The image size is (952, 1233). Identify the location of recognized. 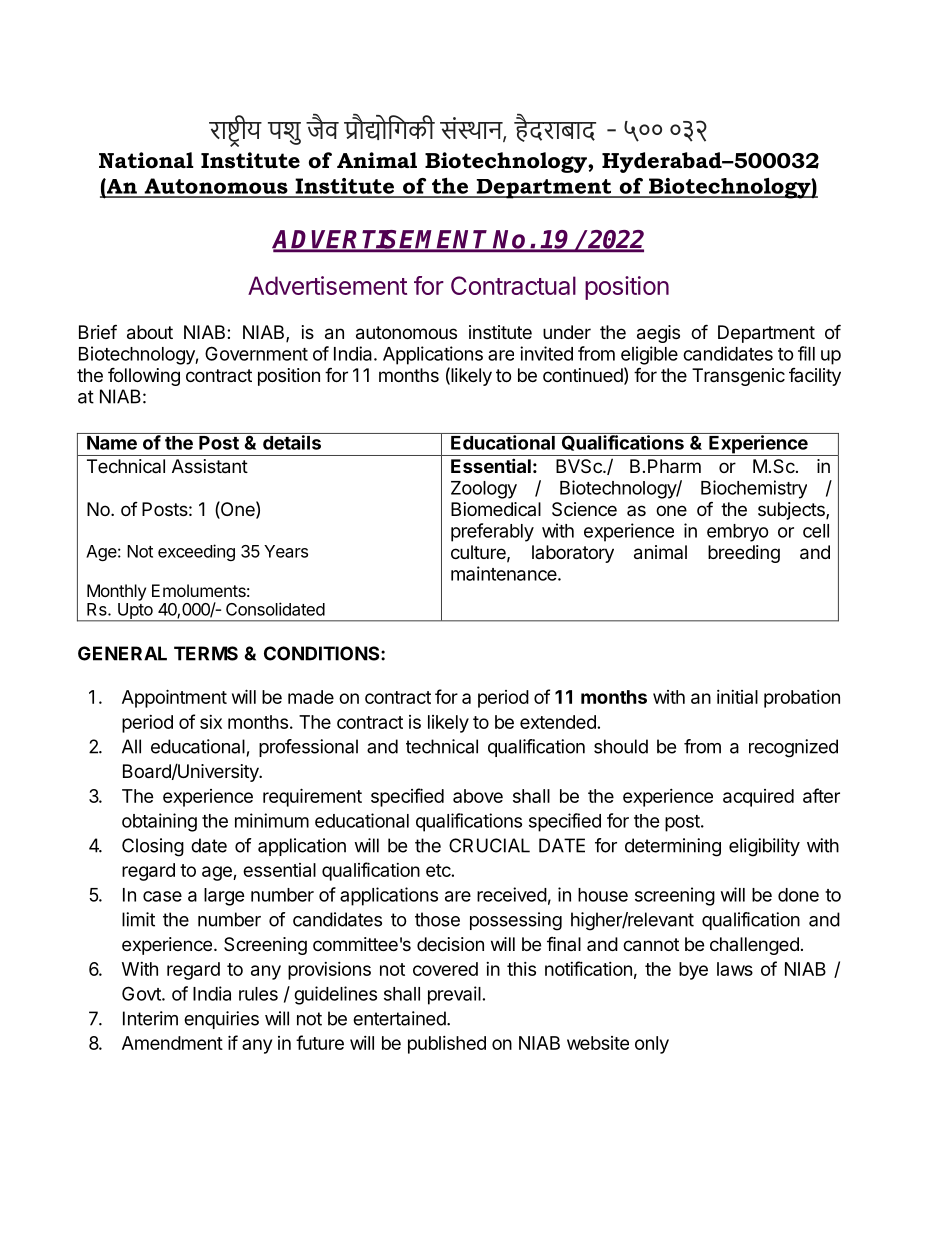
(793, 748).
